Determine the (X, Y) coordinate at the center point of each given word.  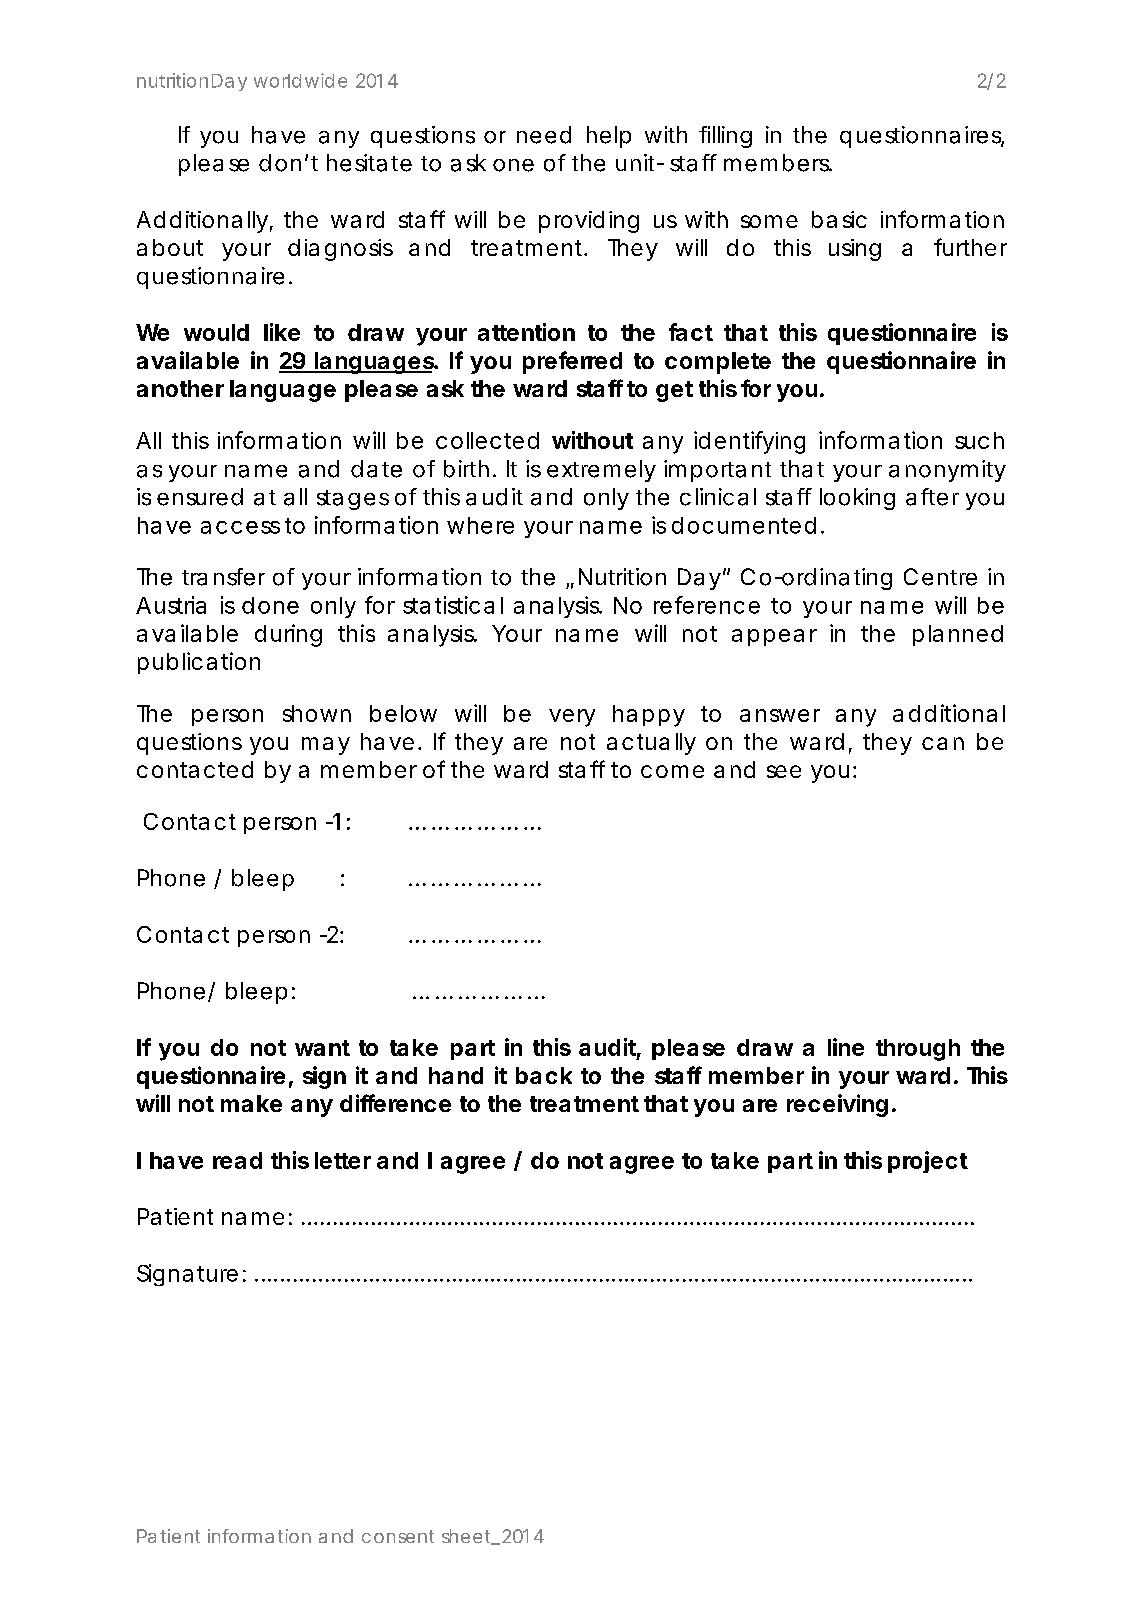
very (572, 718)
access (240, 527)
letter (343, 1160)
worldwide (300, 80)
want (322, 1048)
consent (398, 1536)
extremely (601, 471)
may (326, 746)
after (932, 497)
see (784, 771)
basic (839, 219)
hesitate (369, 163)
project (928, 1162)
